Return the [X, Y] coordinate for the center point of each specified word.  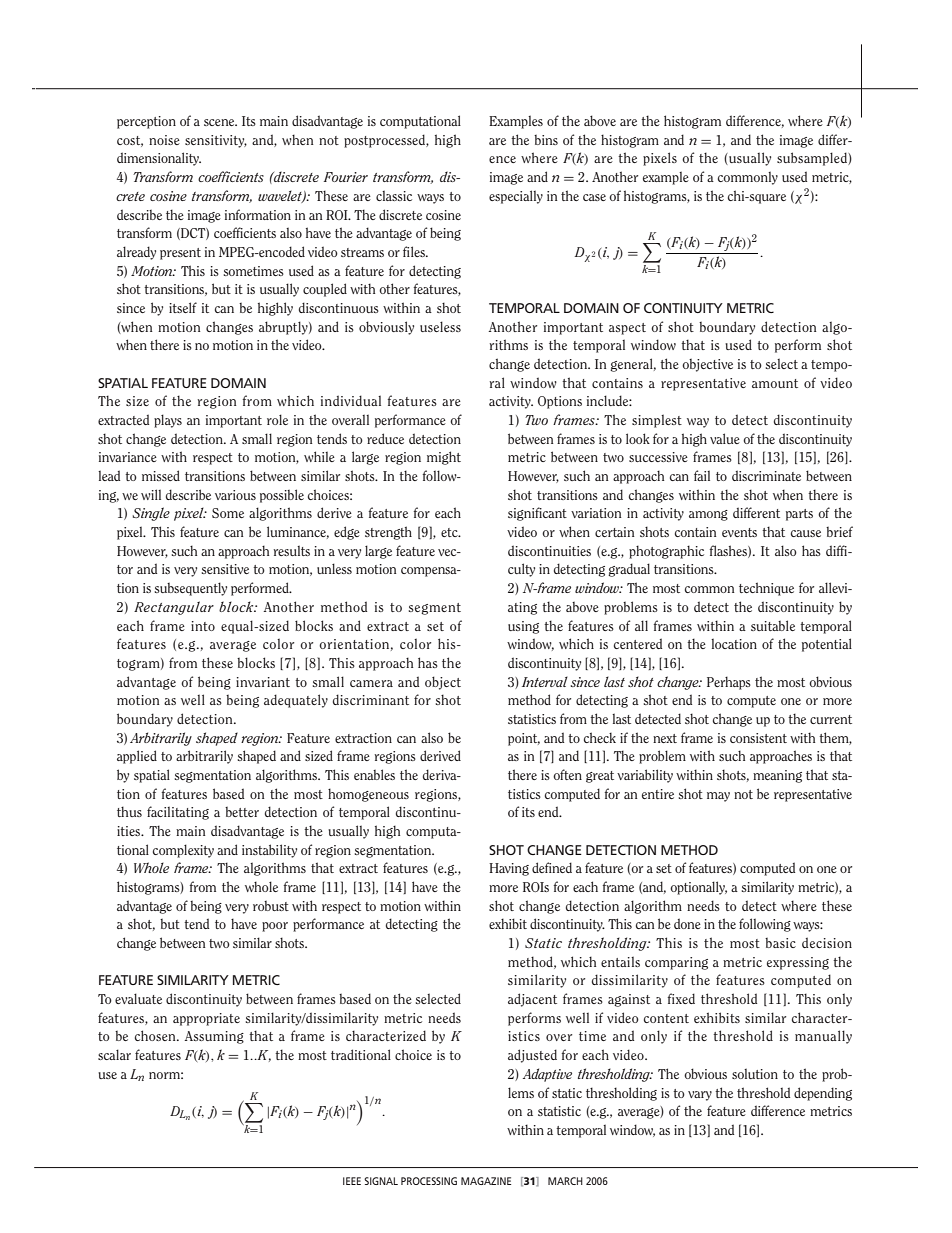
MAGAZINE [486, 1181]
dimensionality [159, 159]
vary [700, 1096]
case [594, 197]
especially [516, 197]
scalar [114, 1054]
